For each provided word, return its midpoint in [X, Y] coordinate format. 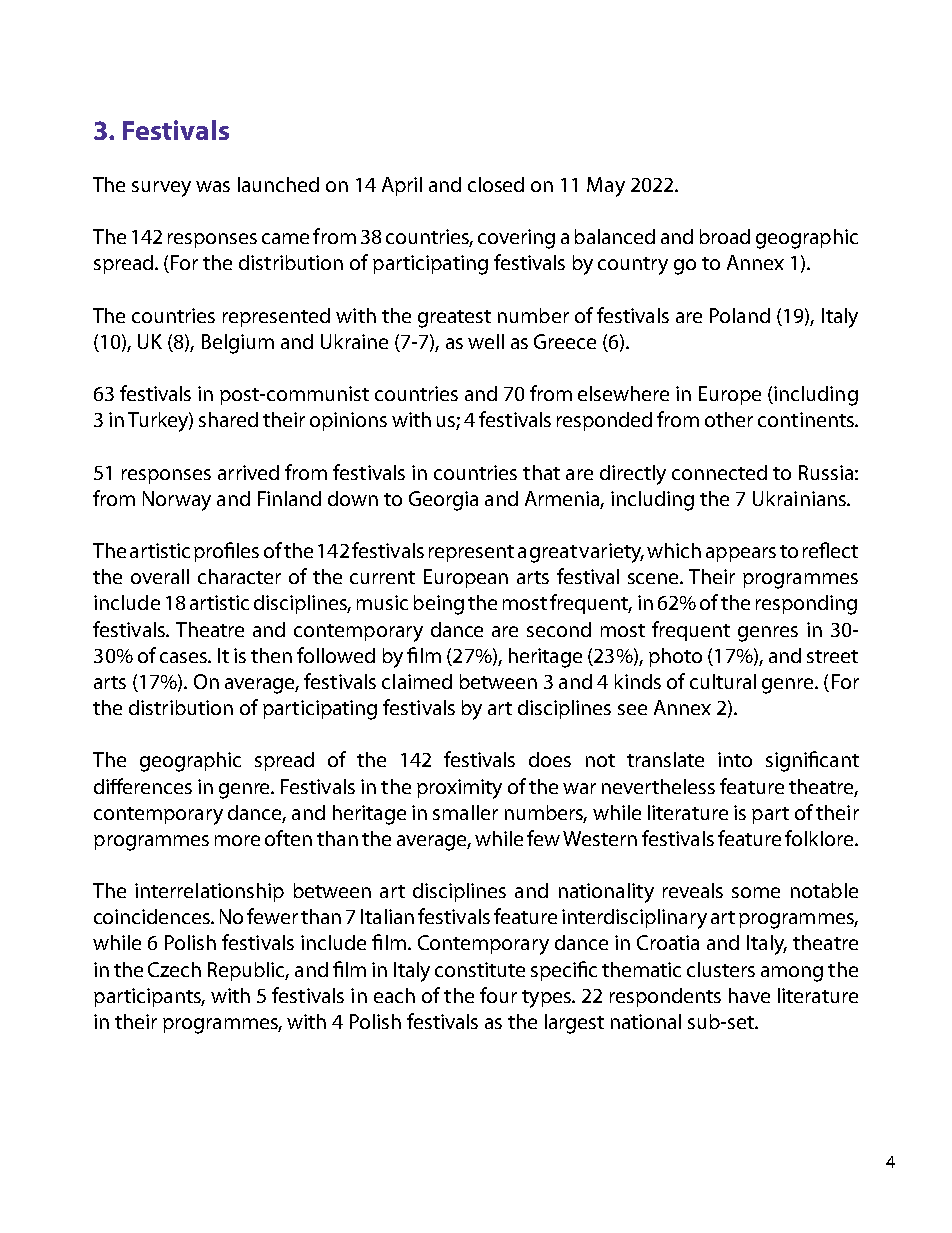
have [749, 995]
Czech [174, 969]
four [498, 995]
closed [496, 184]
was [213, 186]
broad [725, 236]
